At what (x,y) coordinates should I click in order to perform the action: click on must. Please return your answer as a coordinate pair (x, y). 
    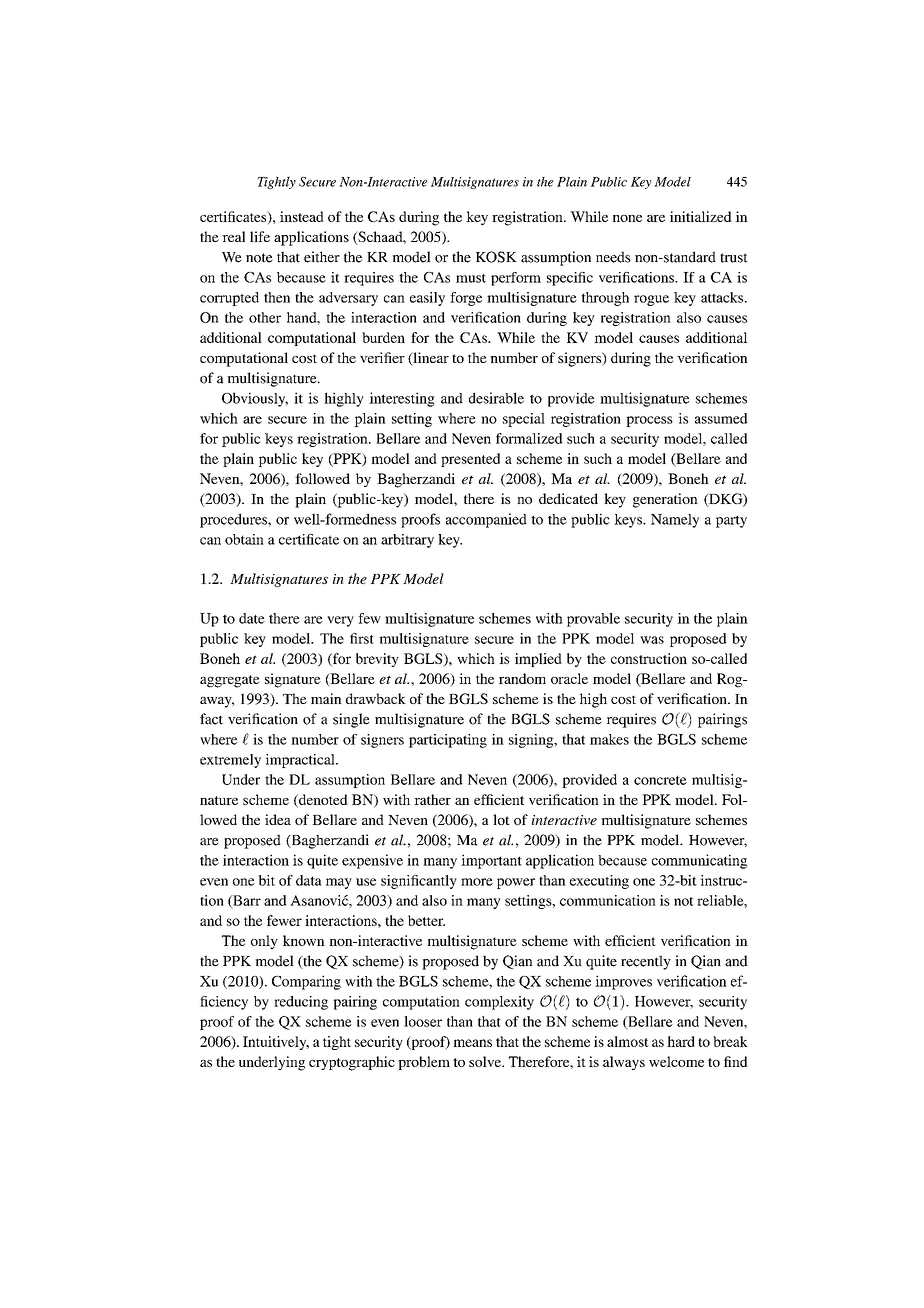
    Looking at the image, I should click on (471, 278).
